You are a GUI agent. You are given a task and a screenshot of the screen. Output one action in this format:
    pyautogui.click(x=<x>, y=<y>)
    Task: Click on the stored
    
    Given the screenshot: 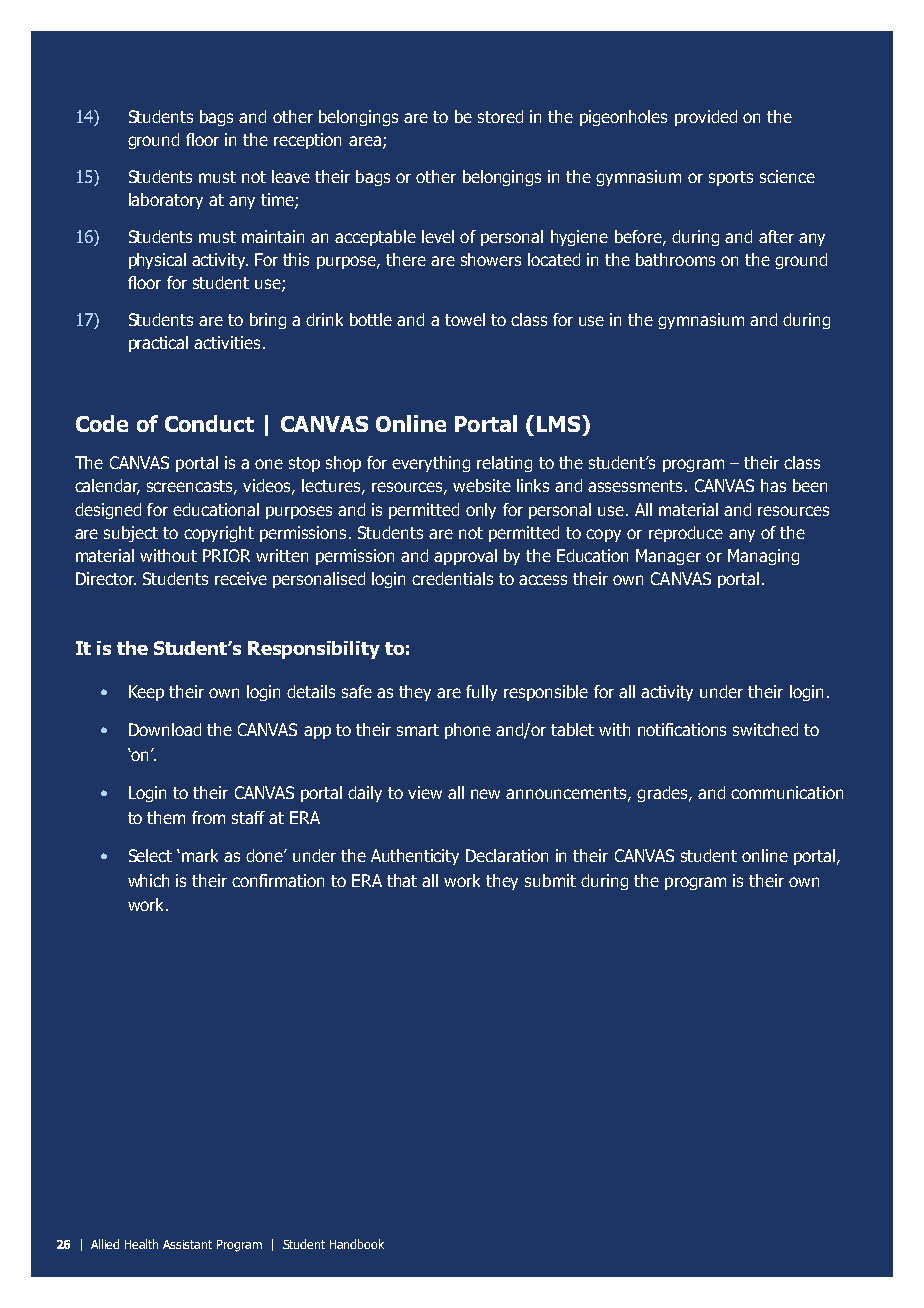 What is the action you would take?
    pyautogui.click(x=500, y=116)
